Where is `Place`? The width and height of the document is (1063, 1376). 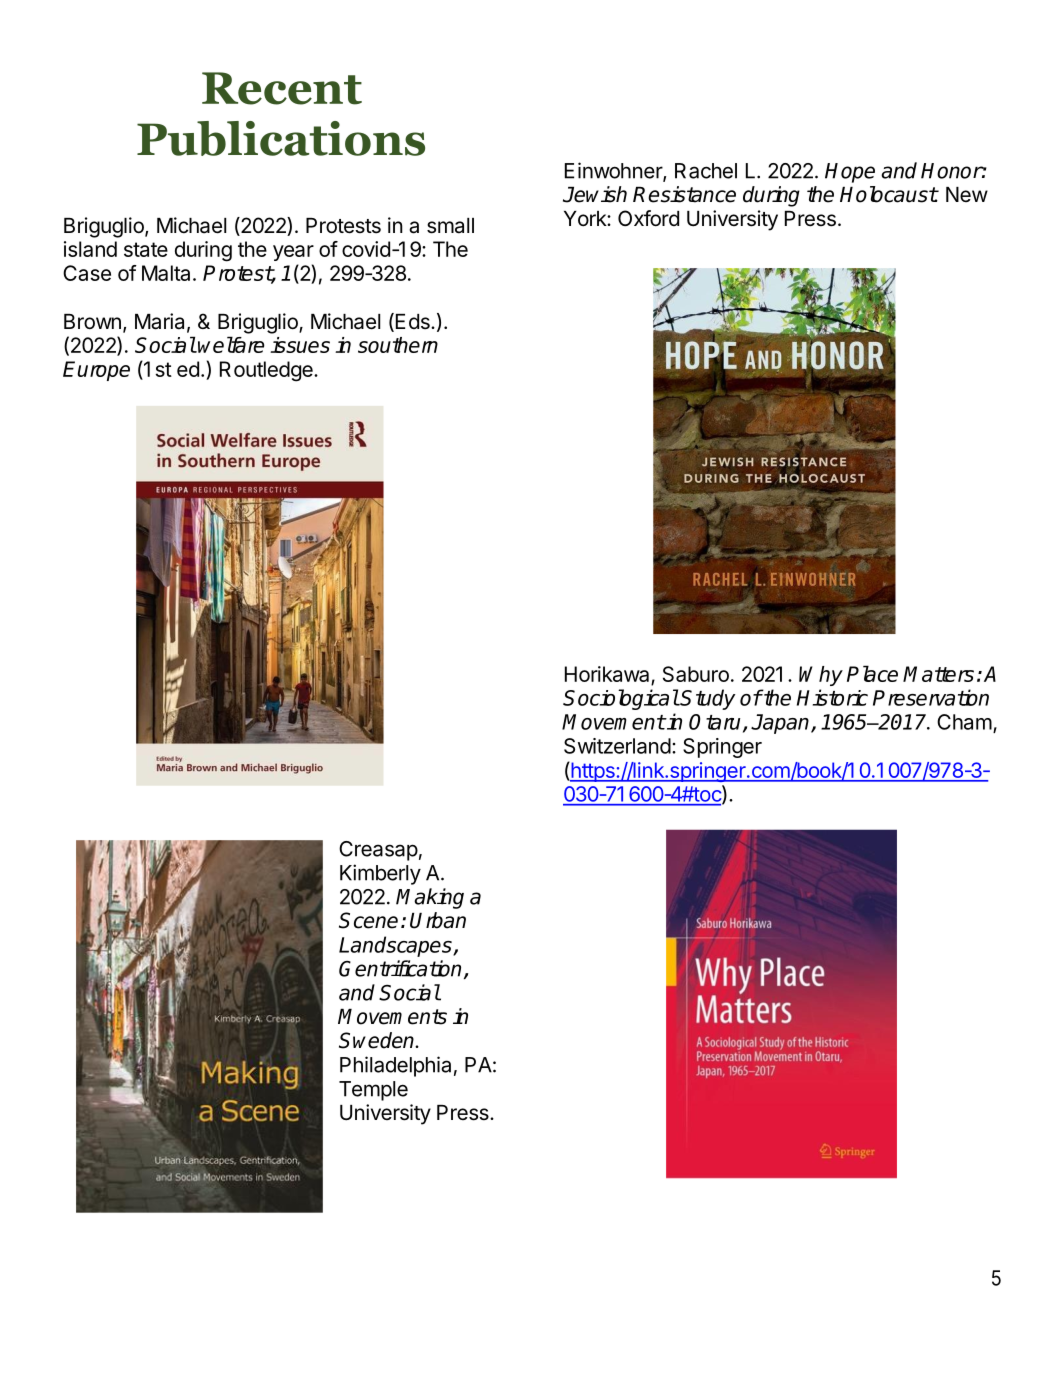
Place is located at coordinates (872, 673).
